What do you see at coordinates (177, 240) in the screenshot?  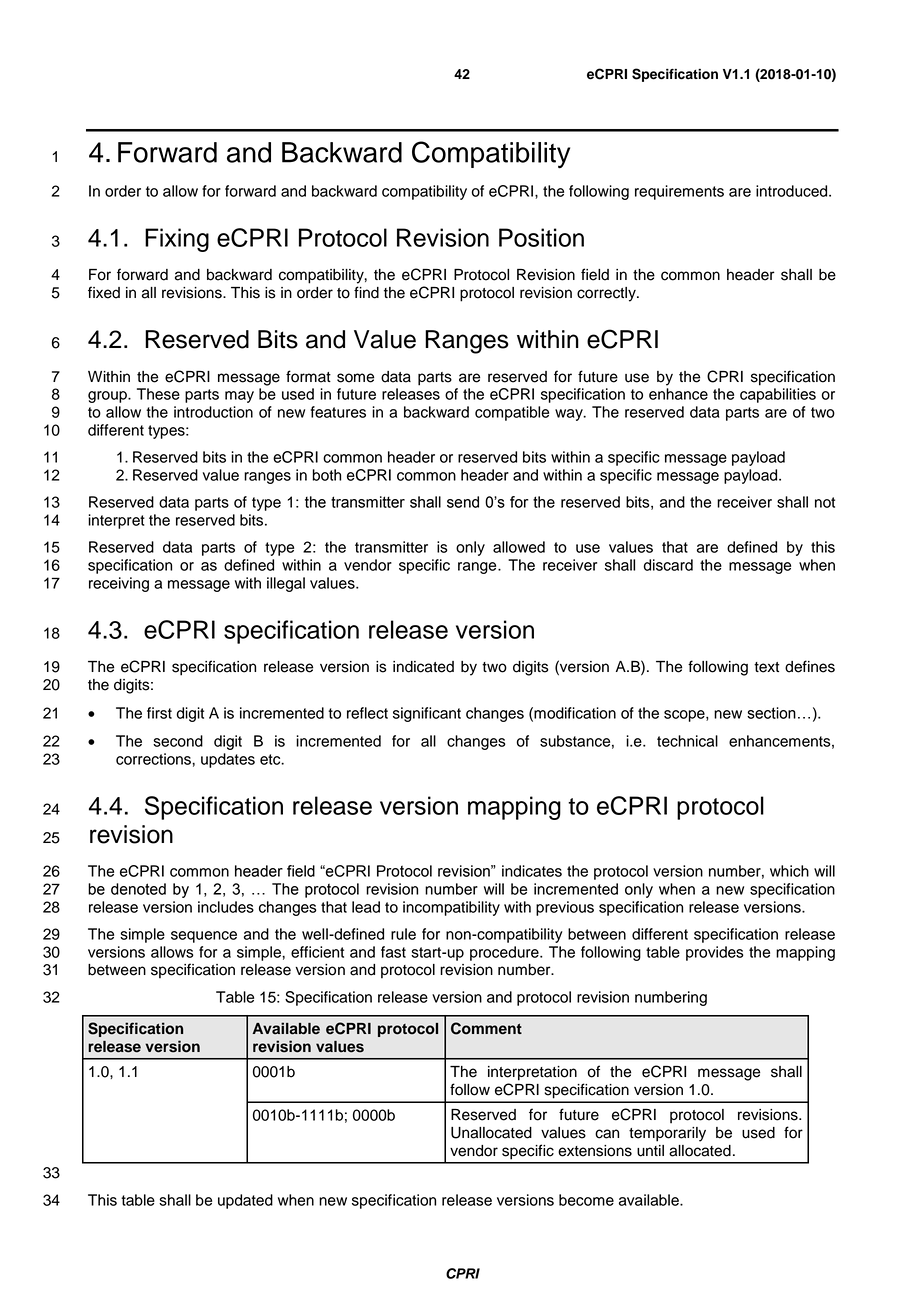 I see `Fixing` at bounding box center [177, 240].
